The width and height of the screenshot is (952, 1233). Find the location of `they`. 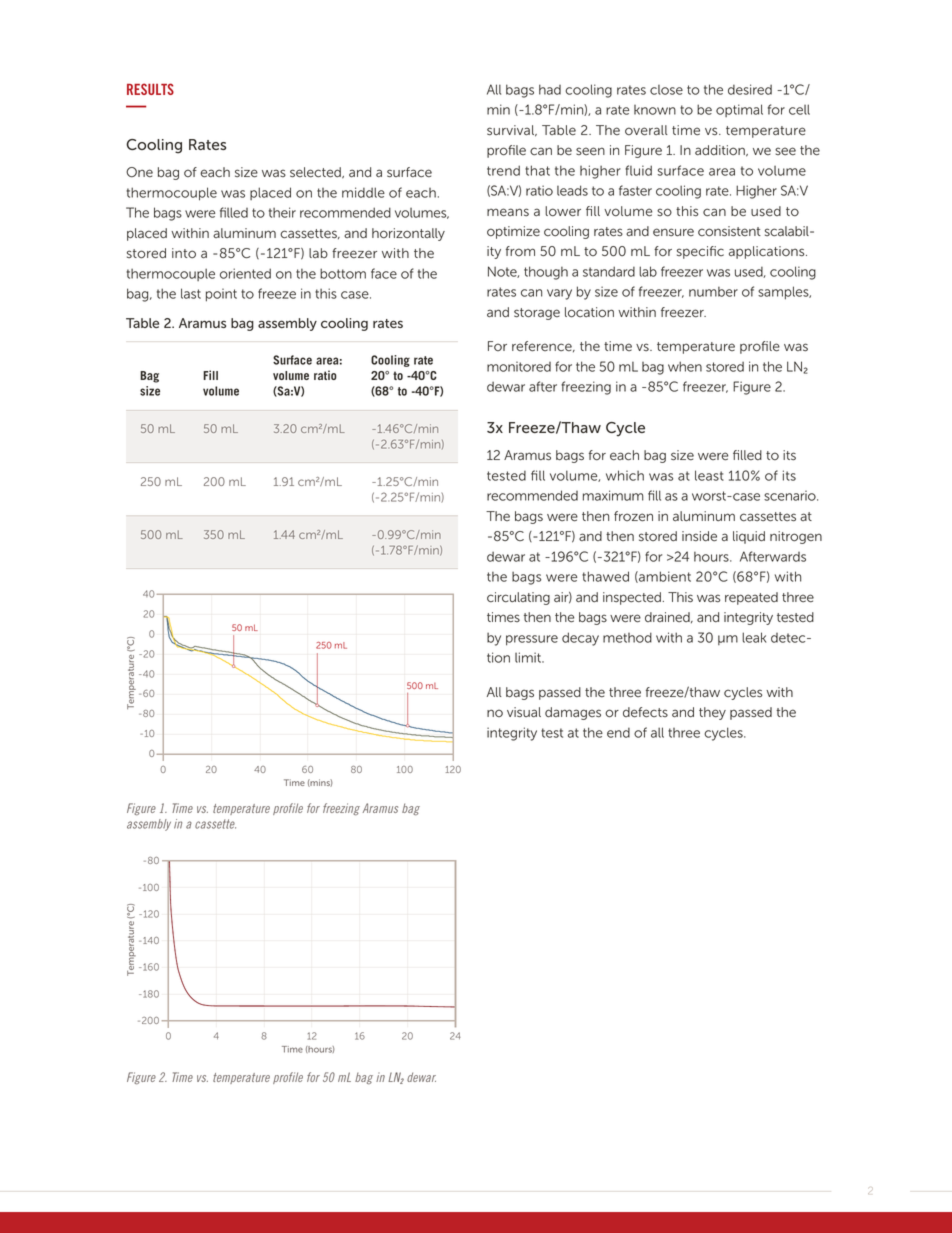

they is located at coordinates (712, 713).
